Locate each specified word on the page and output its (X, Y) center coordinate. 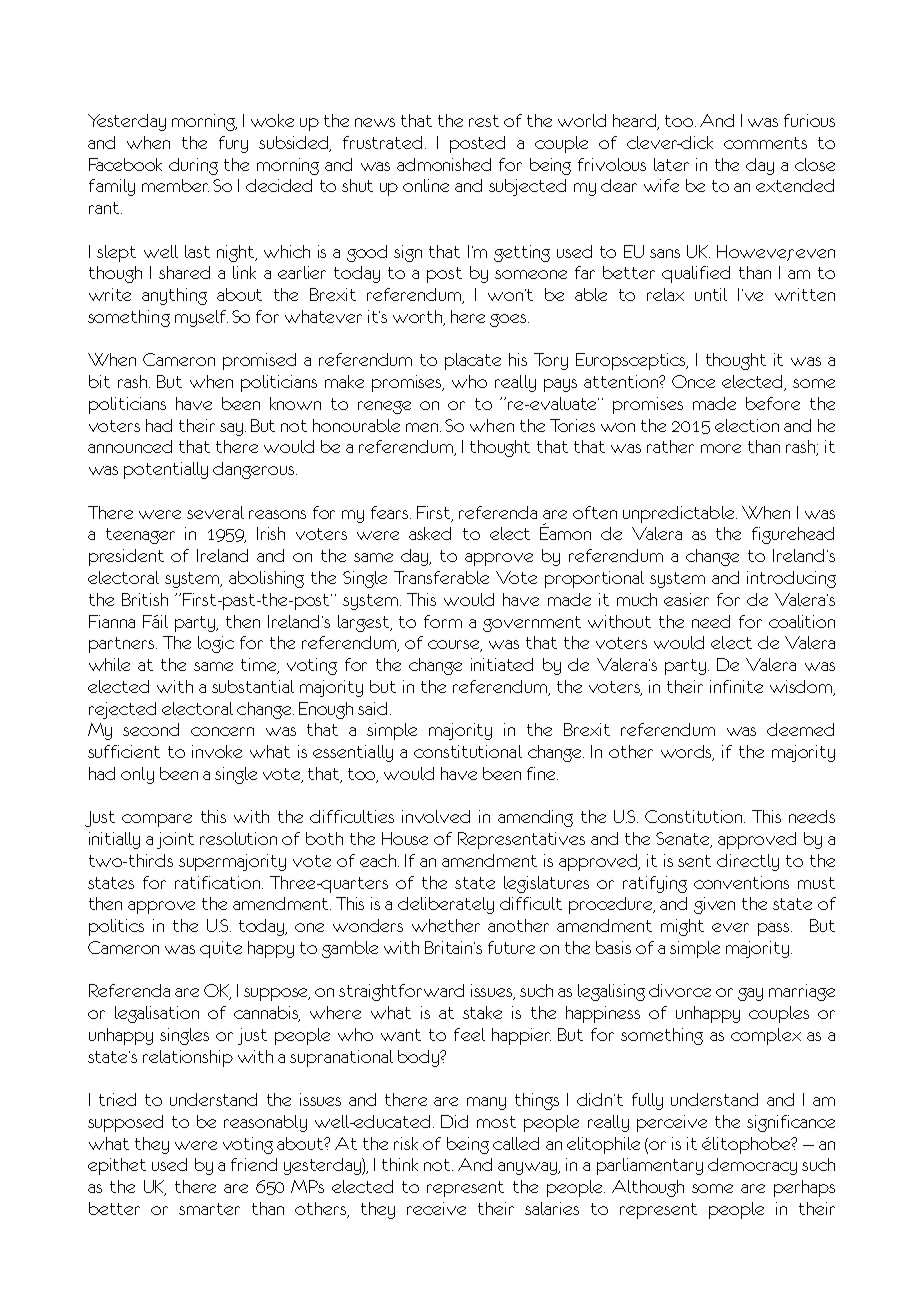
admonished (444, 164)
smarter (209, 1209)
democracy (752, 1166)
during (193, 166)
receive (436, 1208)
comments (765, 143)
